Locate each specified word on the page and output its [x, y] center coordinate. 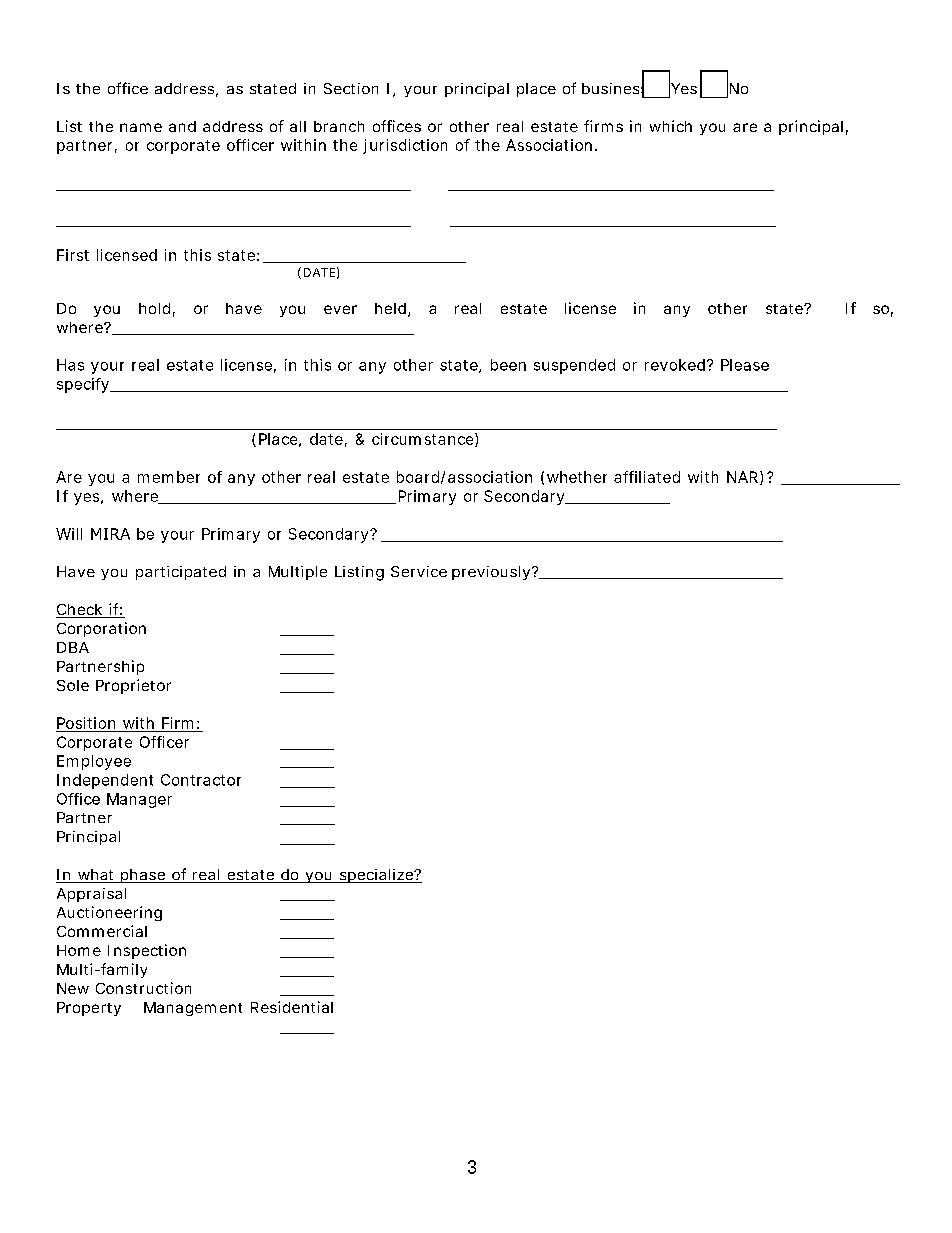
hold [154, 308]
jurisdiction [405, 146]
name [141, 127]
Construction [143, 988]
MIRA [110, 534]
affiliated [647, 477]
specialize [376, 876]
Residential [292, 1007]
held [390, 308]
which [671, 126]
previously [491, 573]
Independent [105, 781]
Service [419, 571]
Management [193, 1009]
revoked [675, 365]
